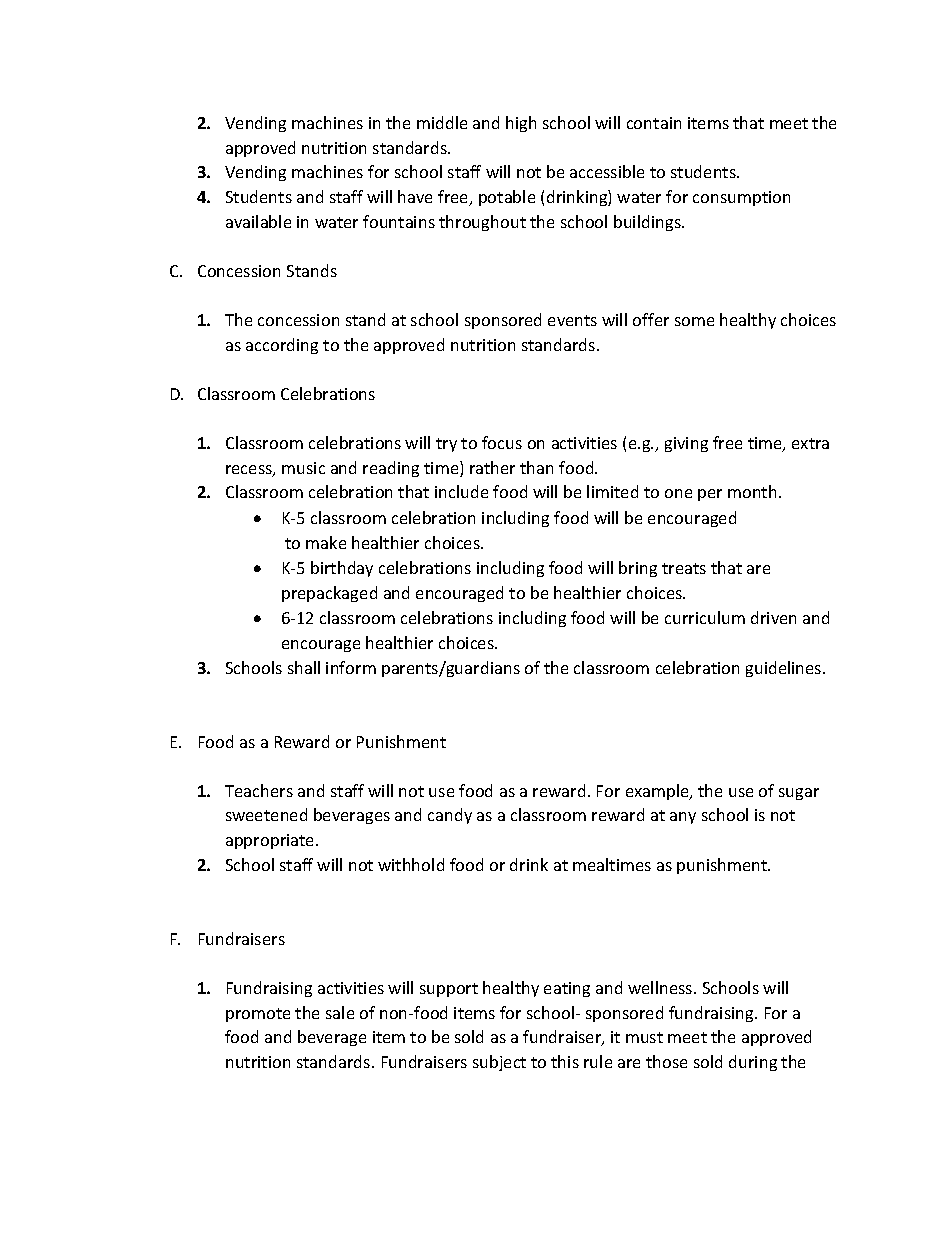 The height and width of the document is (1233, 952). What do you see at coordinates (266, 814) in the document?
I see `sweetened` at bounding box center [266, 814].
